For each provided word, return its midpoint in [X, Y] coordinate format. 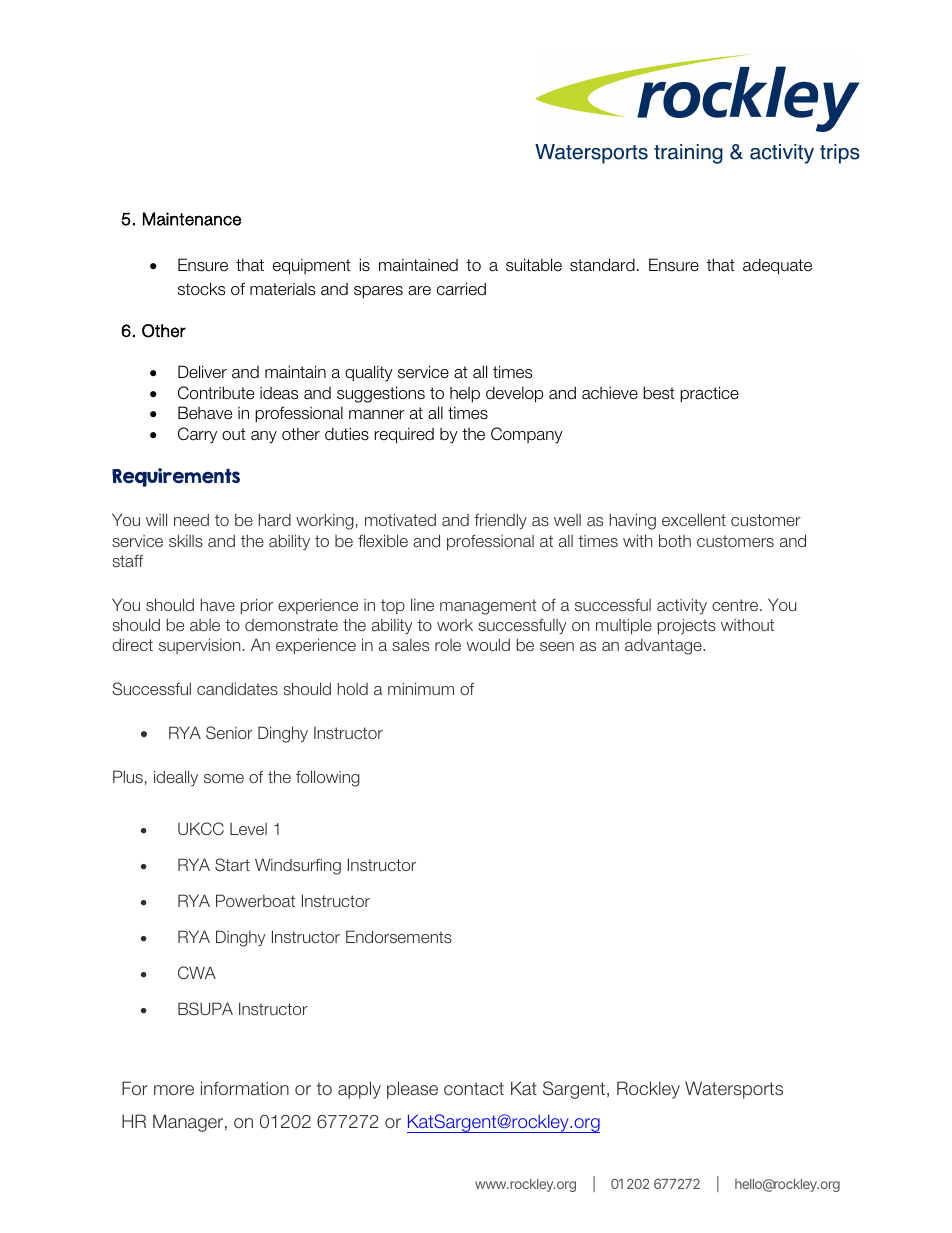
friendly [500, 521]
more [174, 1090]
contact [474, 1089]
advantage [664, 647]
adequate [777, 266]
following [328, 778]
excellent [694, 519]
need [191, 520]
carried [461, 289]
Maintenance [192, 219]
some [224, 778]
